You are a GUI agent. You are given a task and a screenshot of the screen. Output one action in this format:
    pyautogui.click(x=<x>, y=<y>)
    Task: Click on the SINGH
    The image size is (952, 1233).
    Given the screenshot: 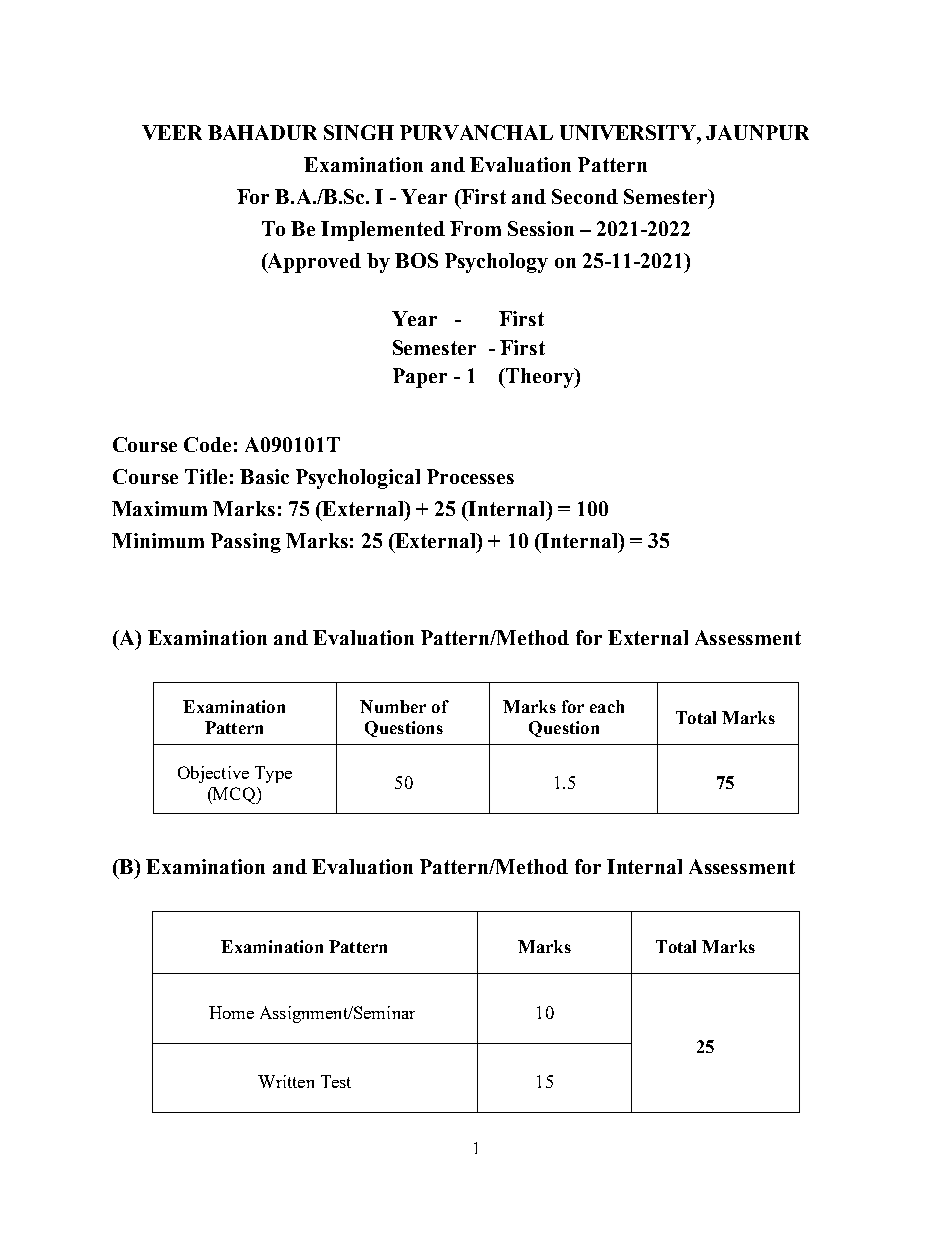 What is the action you would take?
    pyautogui.click(x=359, y=132)
